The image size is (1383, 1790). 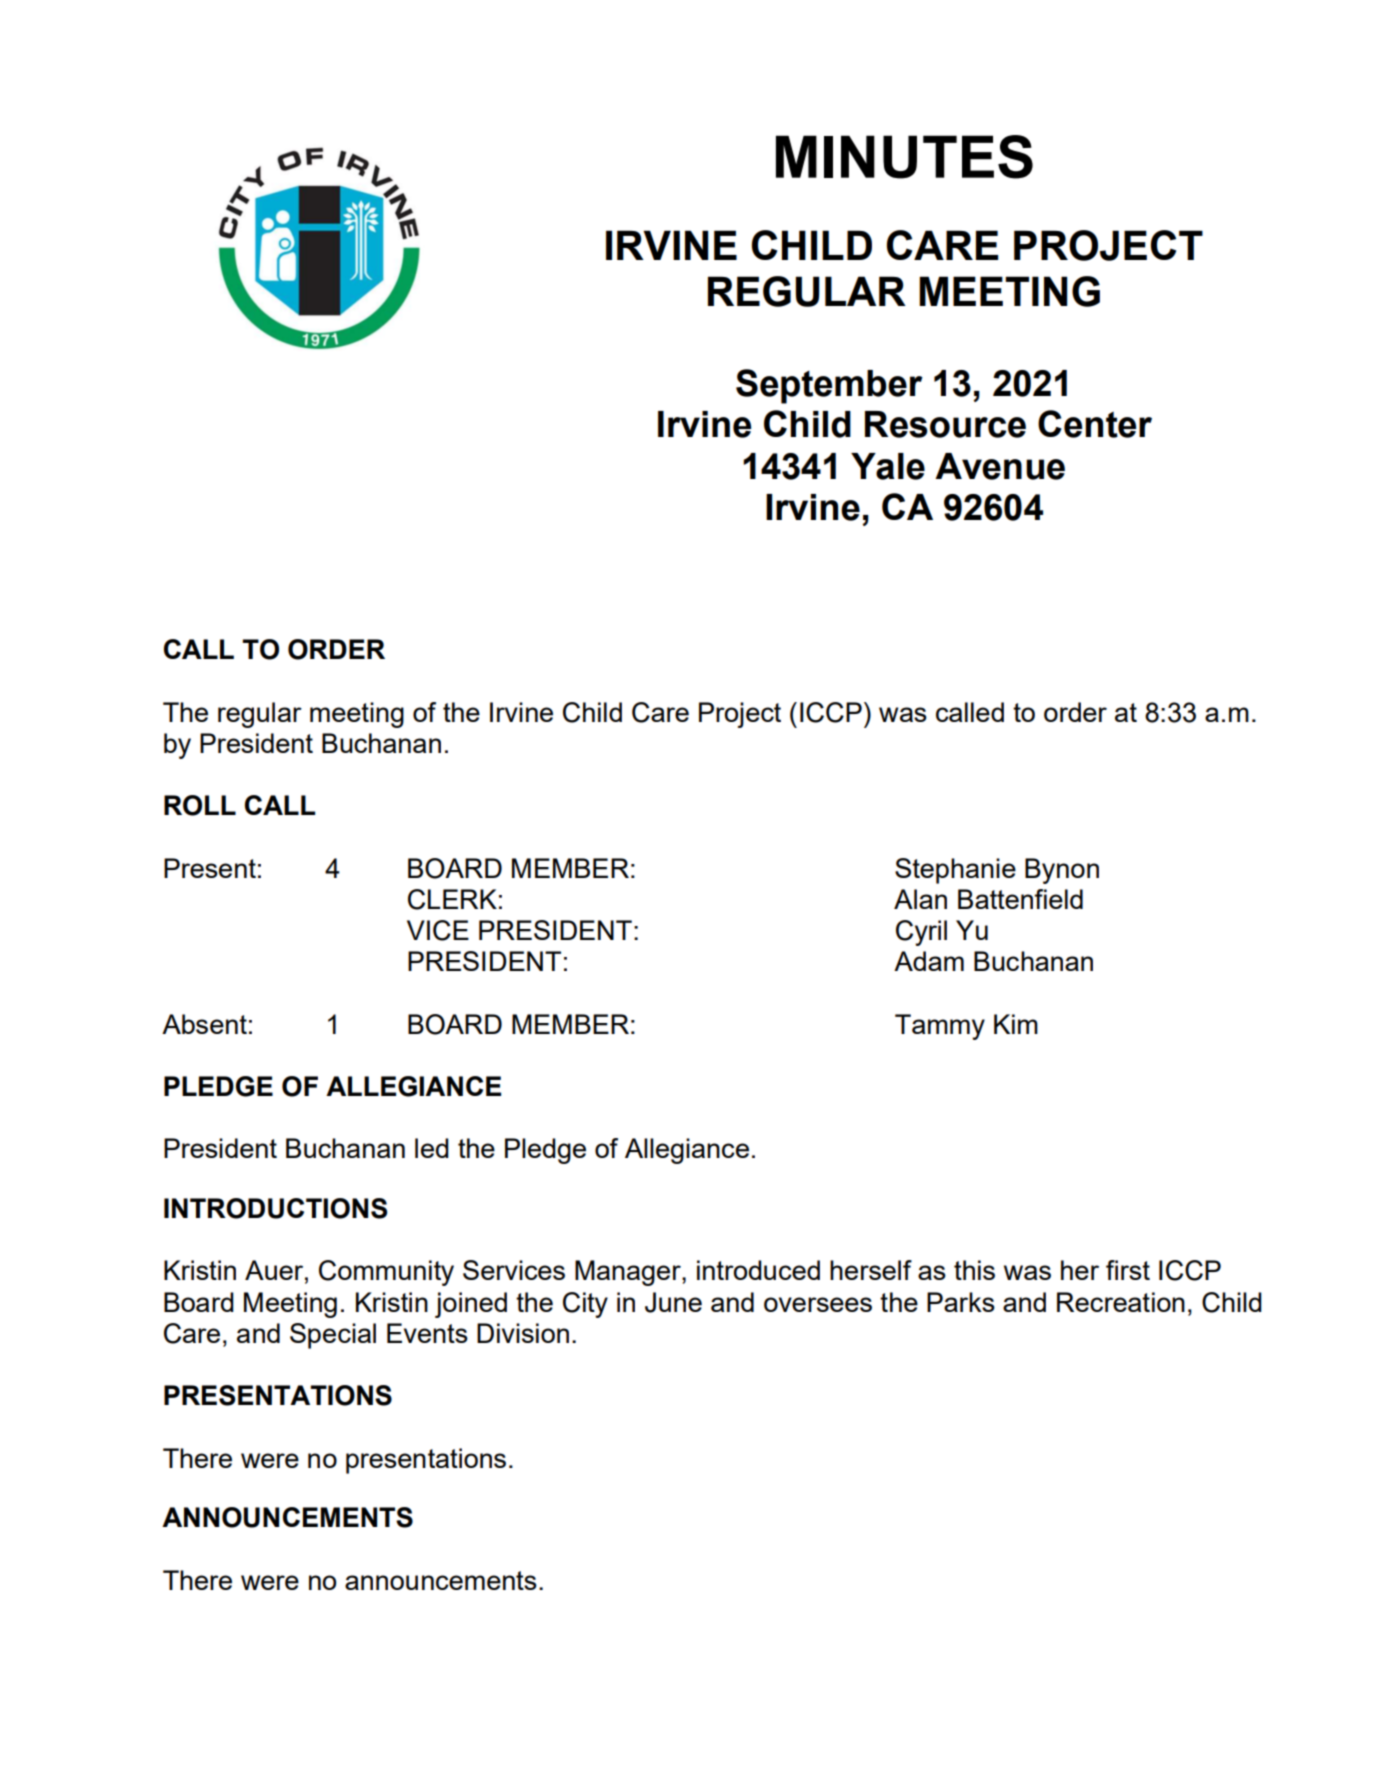 I want to click on MINUTES, so click(x=904, y=157).
